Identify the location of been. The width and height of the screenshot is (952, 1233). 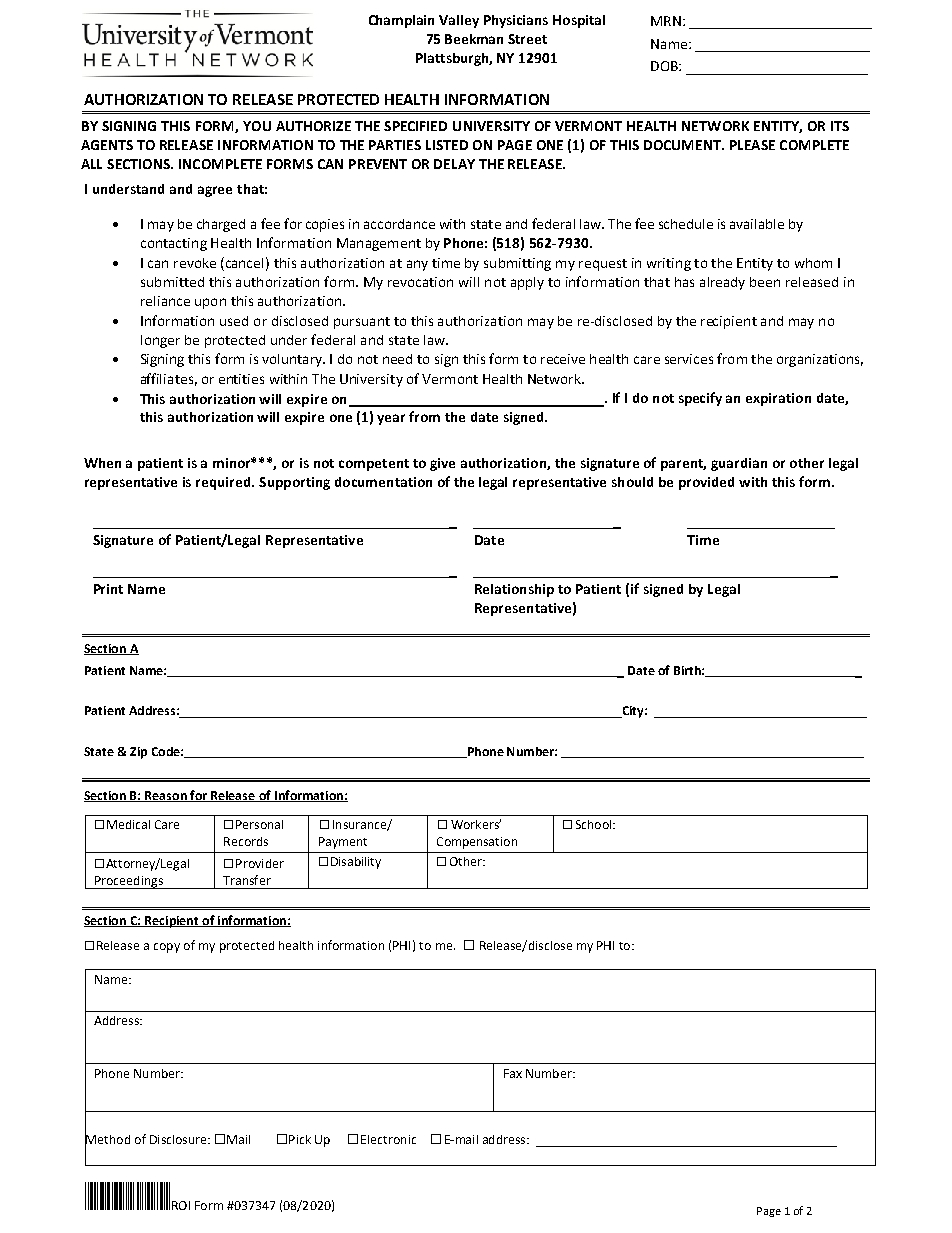
(765, 282).
